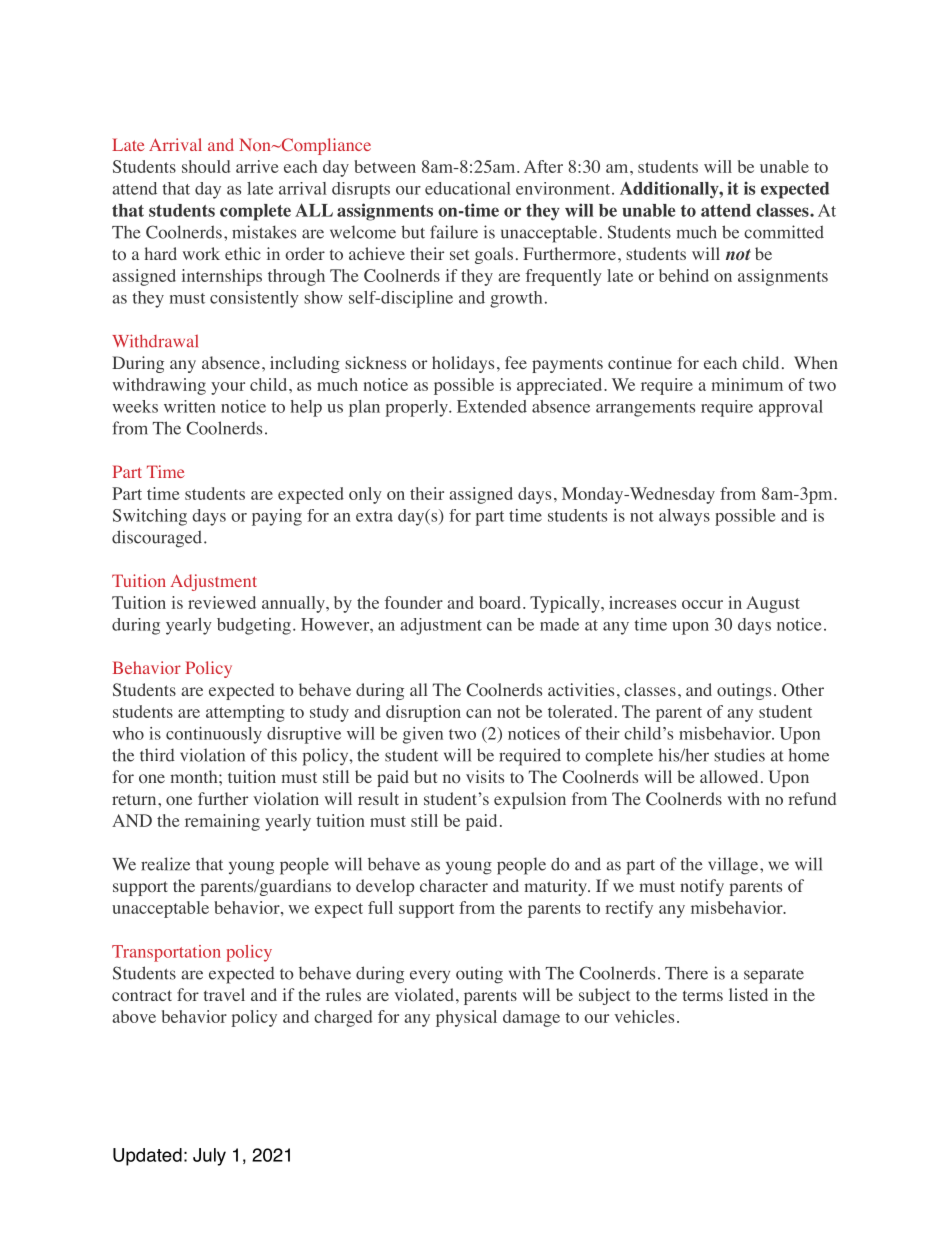  What do you see at coordinates (209, 1157) in the screenshot?
I see `July` at bounding box center [209, 1157].
